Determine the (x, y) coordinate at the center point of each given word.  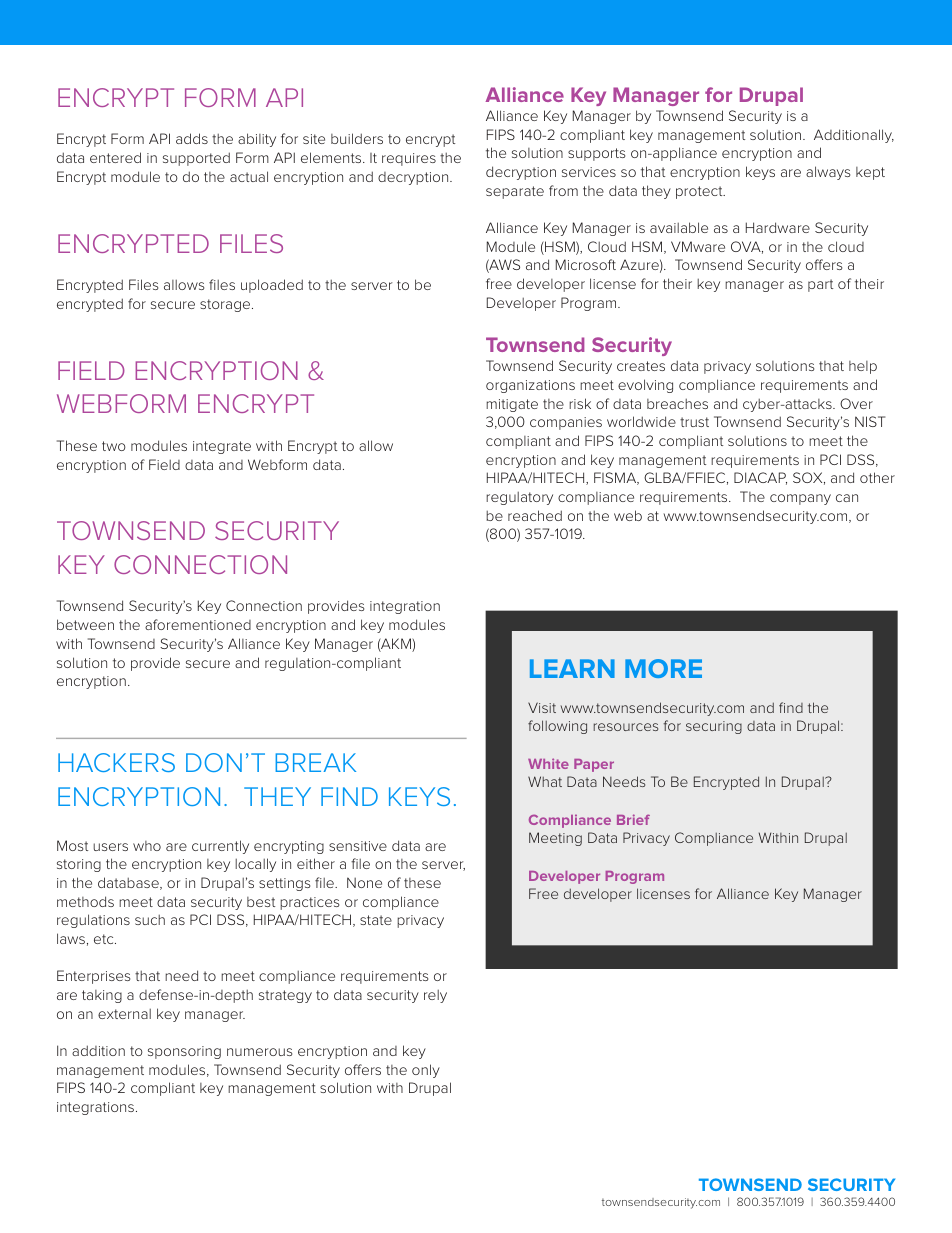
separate (515, 192)
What (545, 781)
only (426, 1071)
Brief (633, 819)
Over (856, 403)
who (147, 846)
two (114, 446)
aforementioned (198, 624)
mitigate (512, 405)
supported (196, 159)
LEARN (572, 668)
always (828, 173)
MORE (663, 668)
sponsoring (184, 1052)
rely (435, 996)
